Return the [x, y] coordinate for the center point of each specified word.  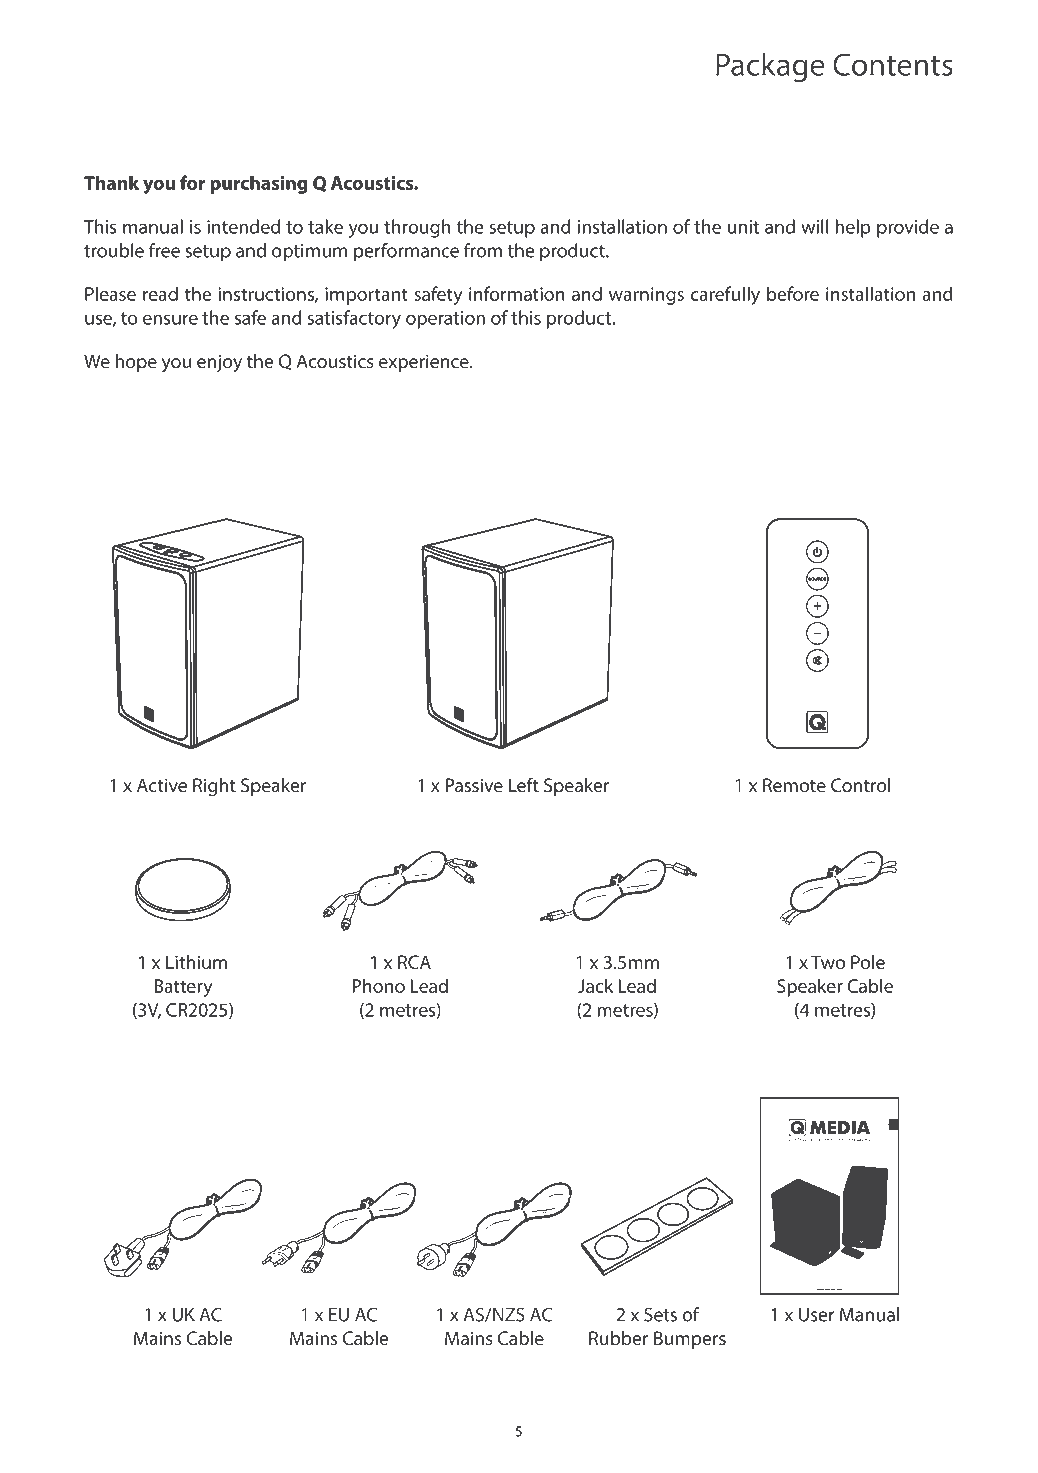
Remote [794, 785]
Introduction [175, 129]
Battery [183, 988]
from [483, 250]
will [814, 226]
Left [524, 785]
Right [214, 787]
